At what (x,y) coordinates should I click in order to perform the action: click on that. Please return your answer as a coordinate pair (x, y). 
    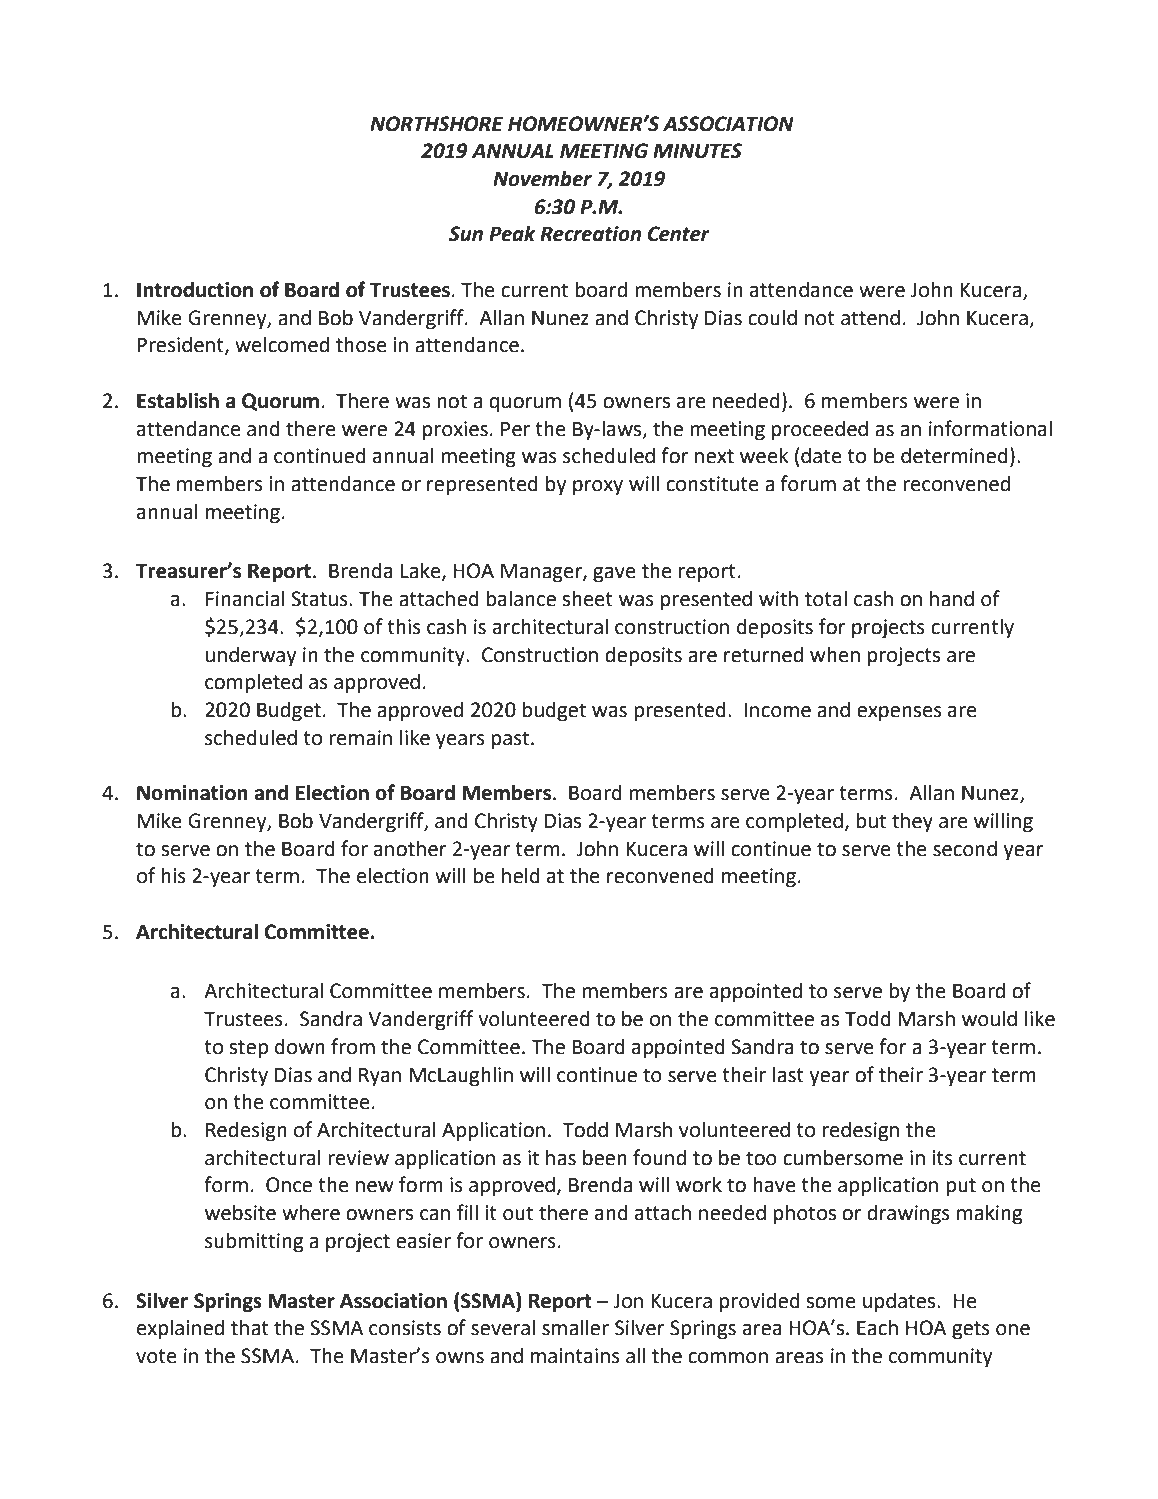
    Looking at the image, I should click on (250, 1327).
